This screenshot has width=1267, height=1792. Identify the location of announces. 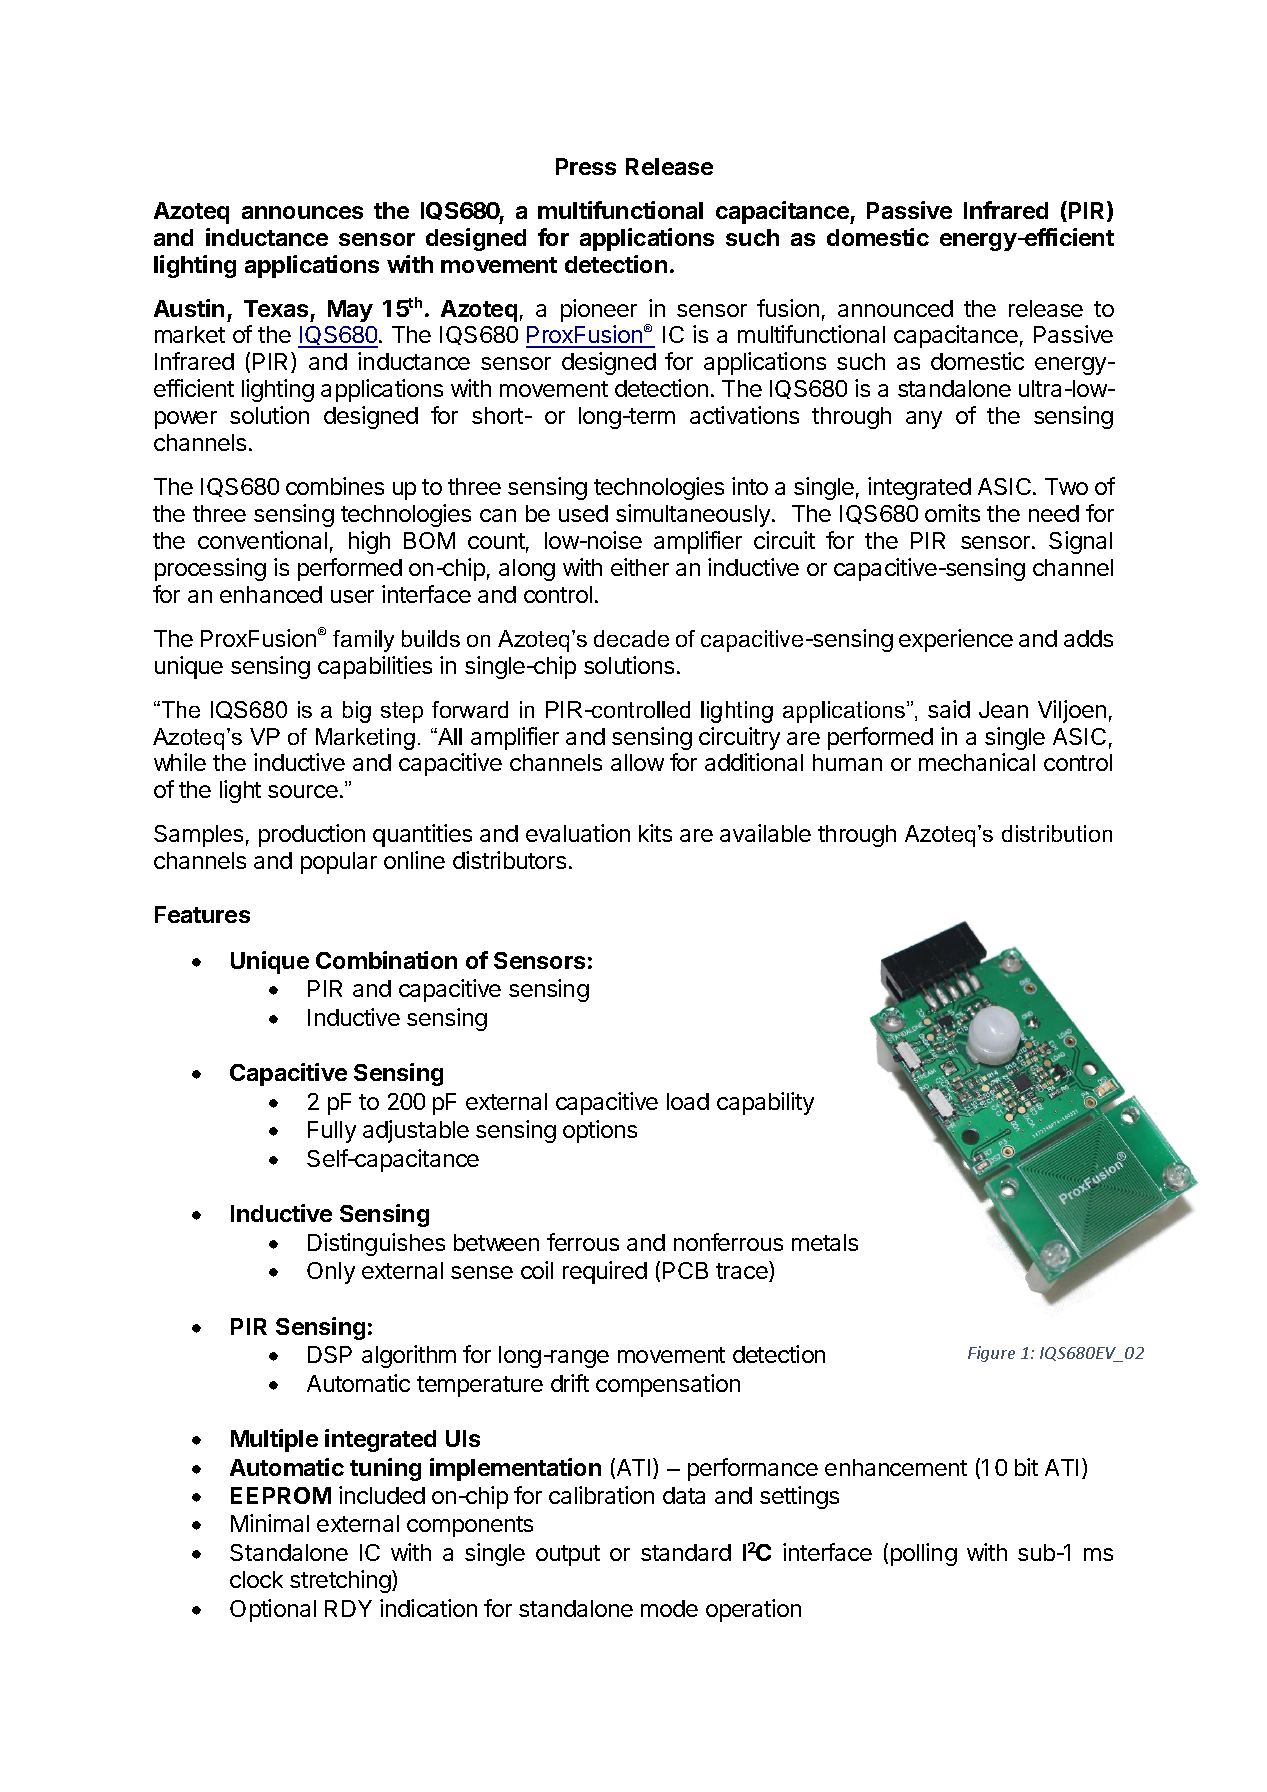
(302, 212).
